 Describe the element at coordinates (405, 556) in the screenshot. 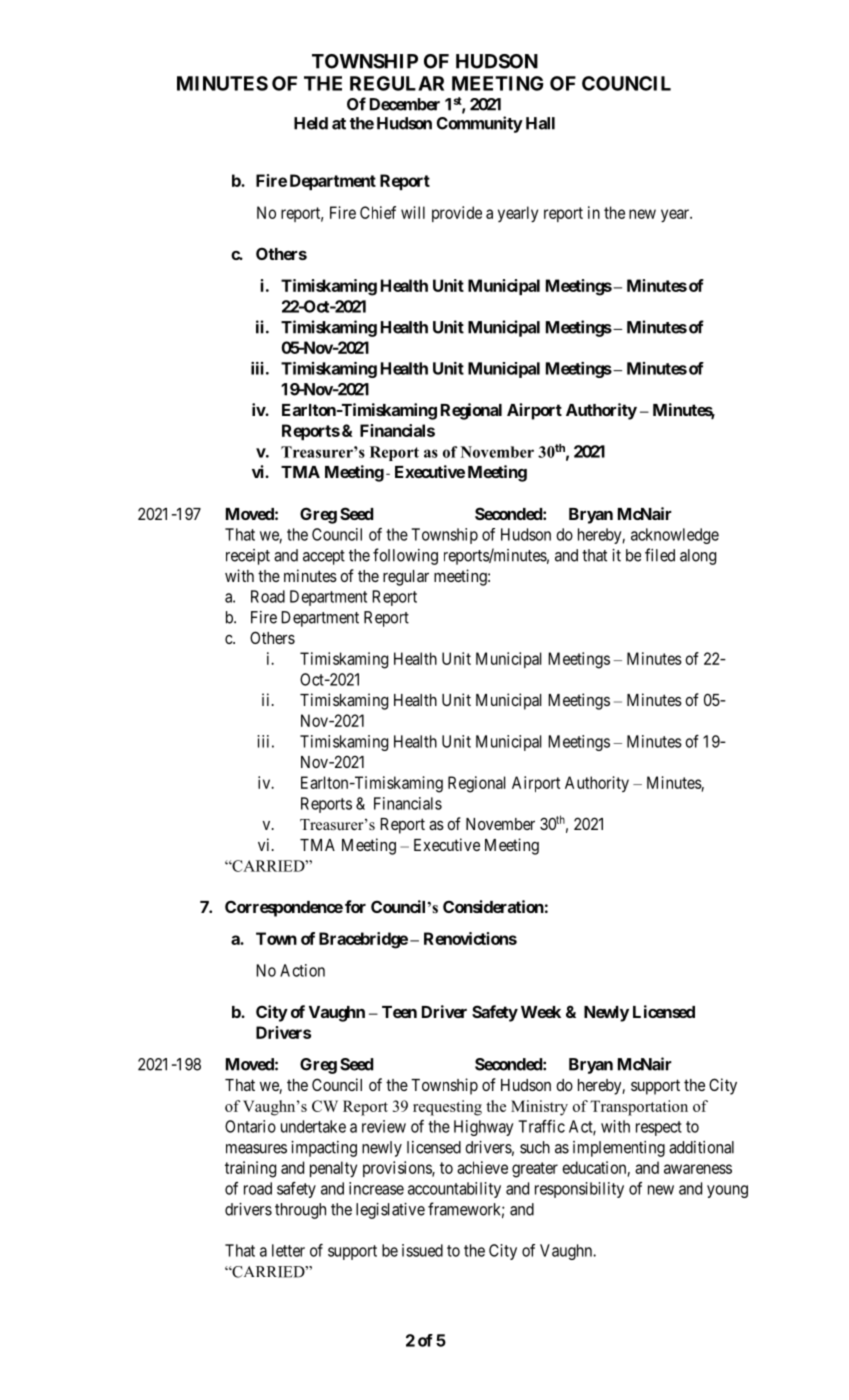

I see `following` at that location.
